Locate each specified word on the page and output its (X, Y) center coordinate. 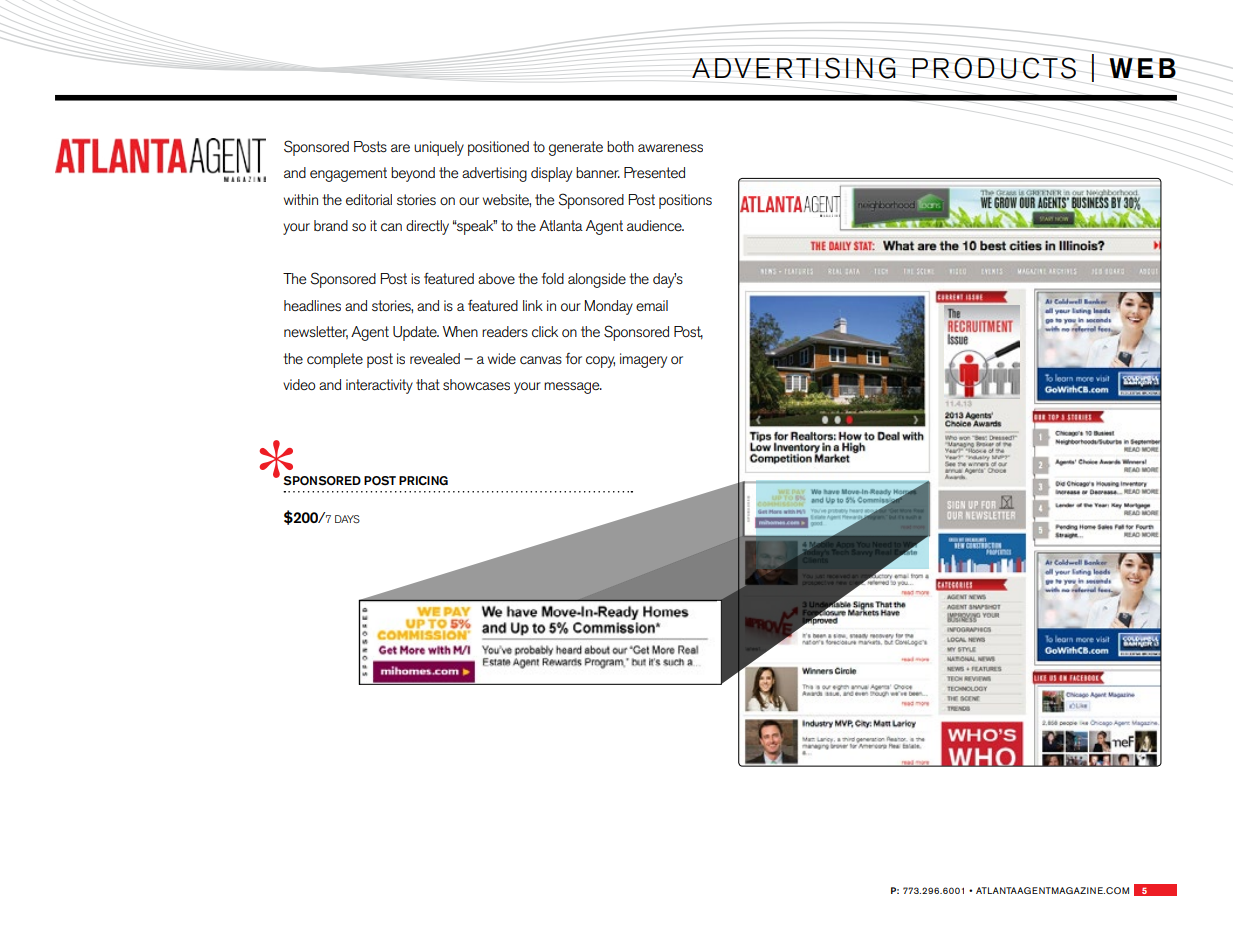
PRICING (423, 481)
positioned (498, 148)
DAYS (347, 519)
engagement (348, 174)
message (573, 388)
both (620, 146)
